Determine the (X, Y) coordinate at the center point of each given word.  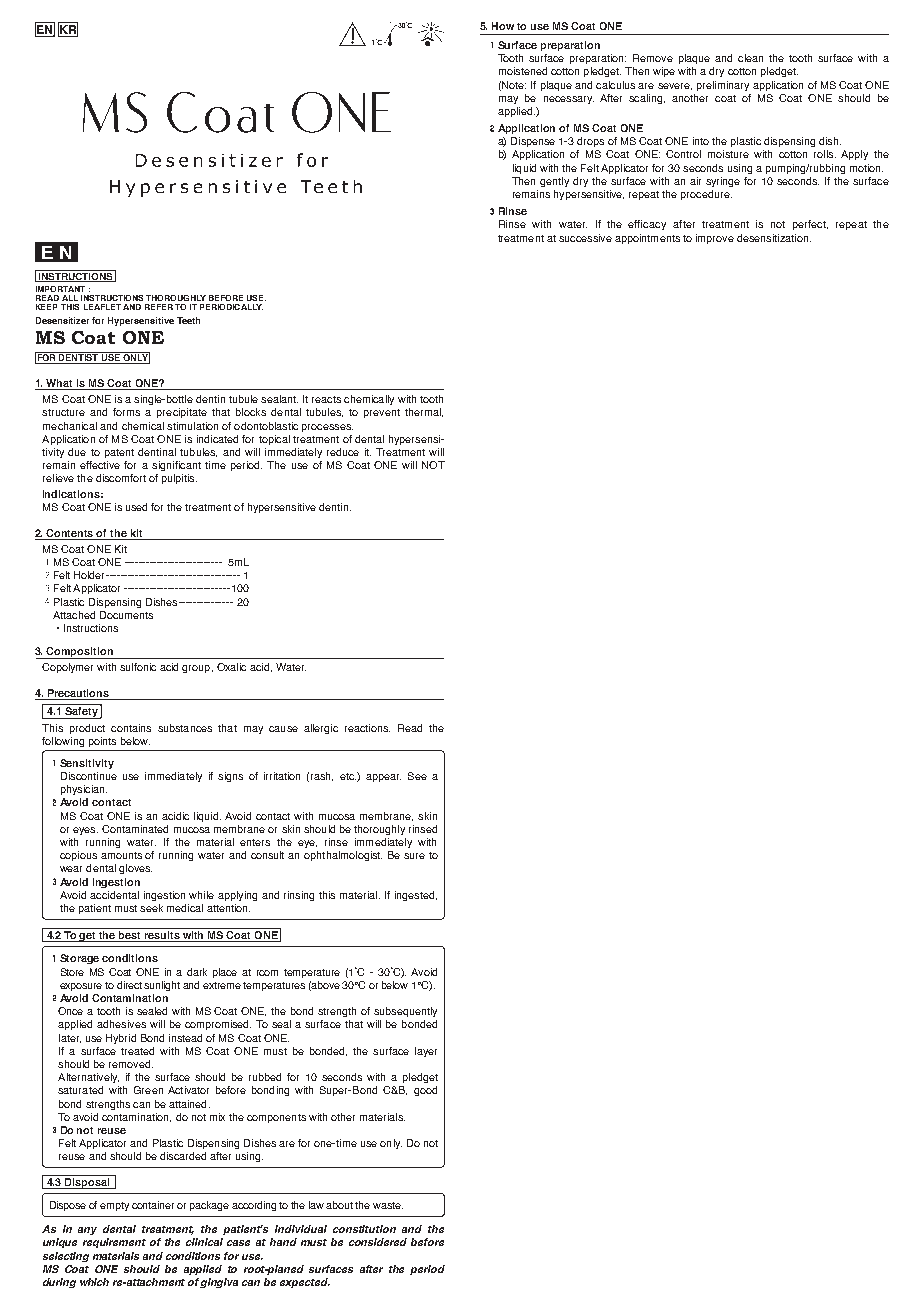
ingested (414, 896)
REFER (159, 307)
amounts (121, 855)
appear (383, 778)
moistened (523, 71)
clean (750, 58)
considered (378, 1242)
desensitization (772, 238)
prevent (382, 413)
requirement (114, 1243)
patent (119, 453)
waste (388, 1205)
